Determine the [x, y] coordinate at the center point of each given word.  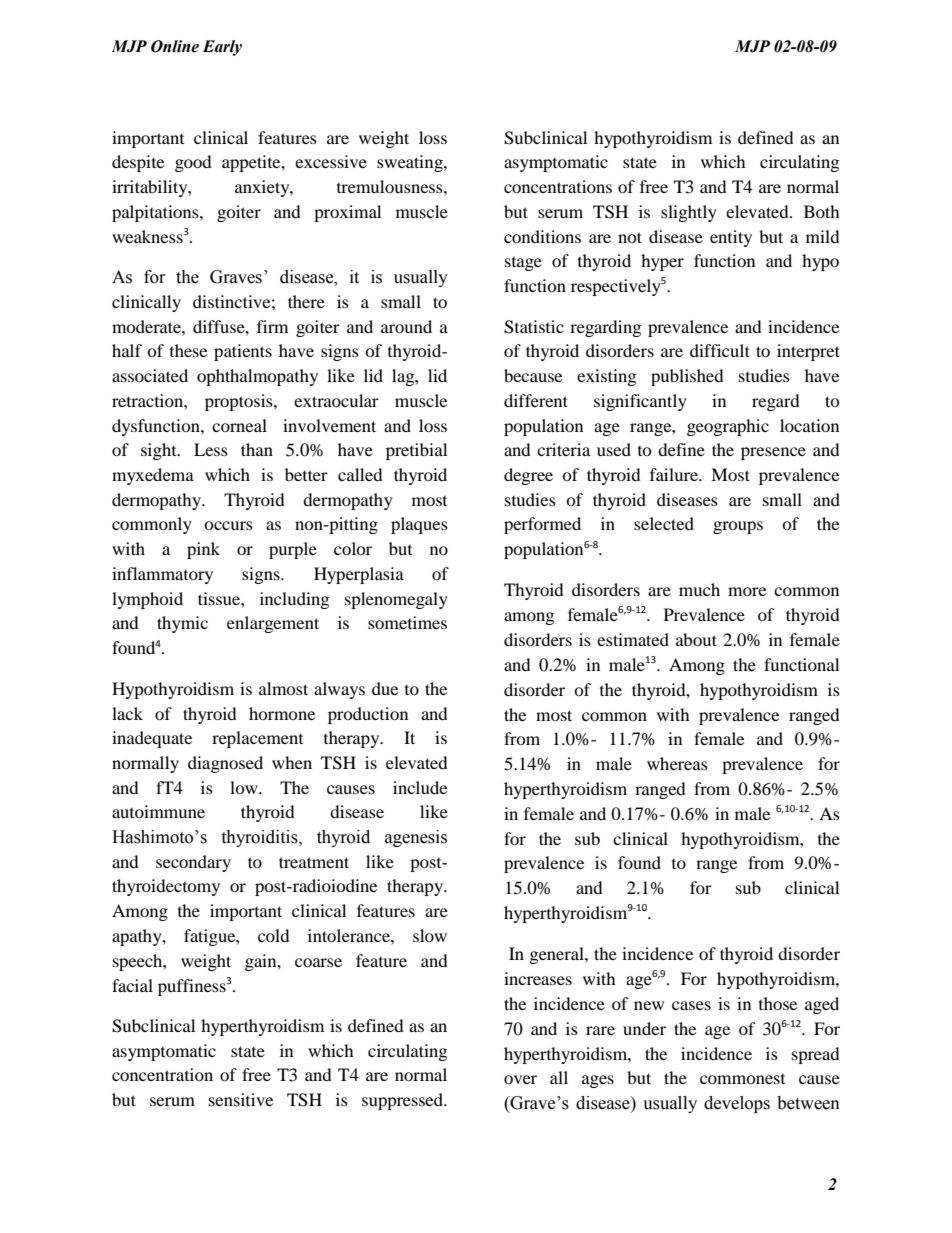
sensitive [241, 1099]
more [747, 591]
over [520, 1079]
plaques [419, 525]
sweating [411, 163]
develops [737, 1104]
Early [222, 48]
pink [203, 550]
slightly [689, 213]
